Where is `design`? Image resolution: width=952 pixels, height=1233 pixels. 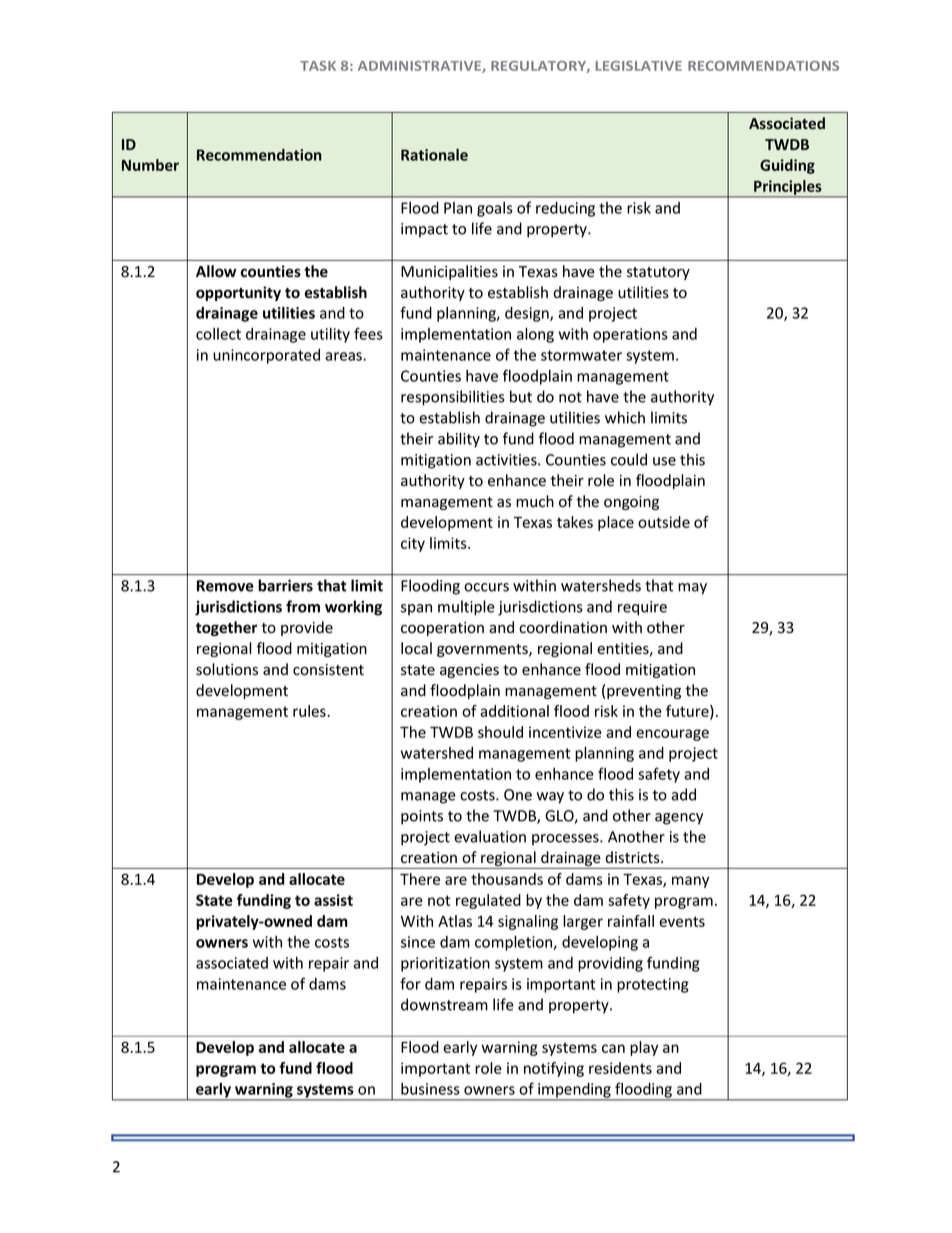 design is located at coordinates (528, 314).
